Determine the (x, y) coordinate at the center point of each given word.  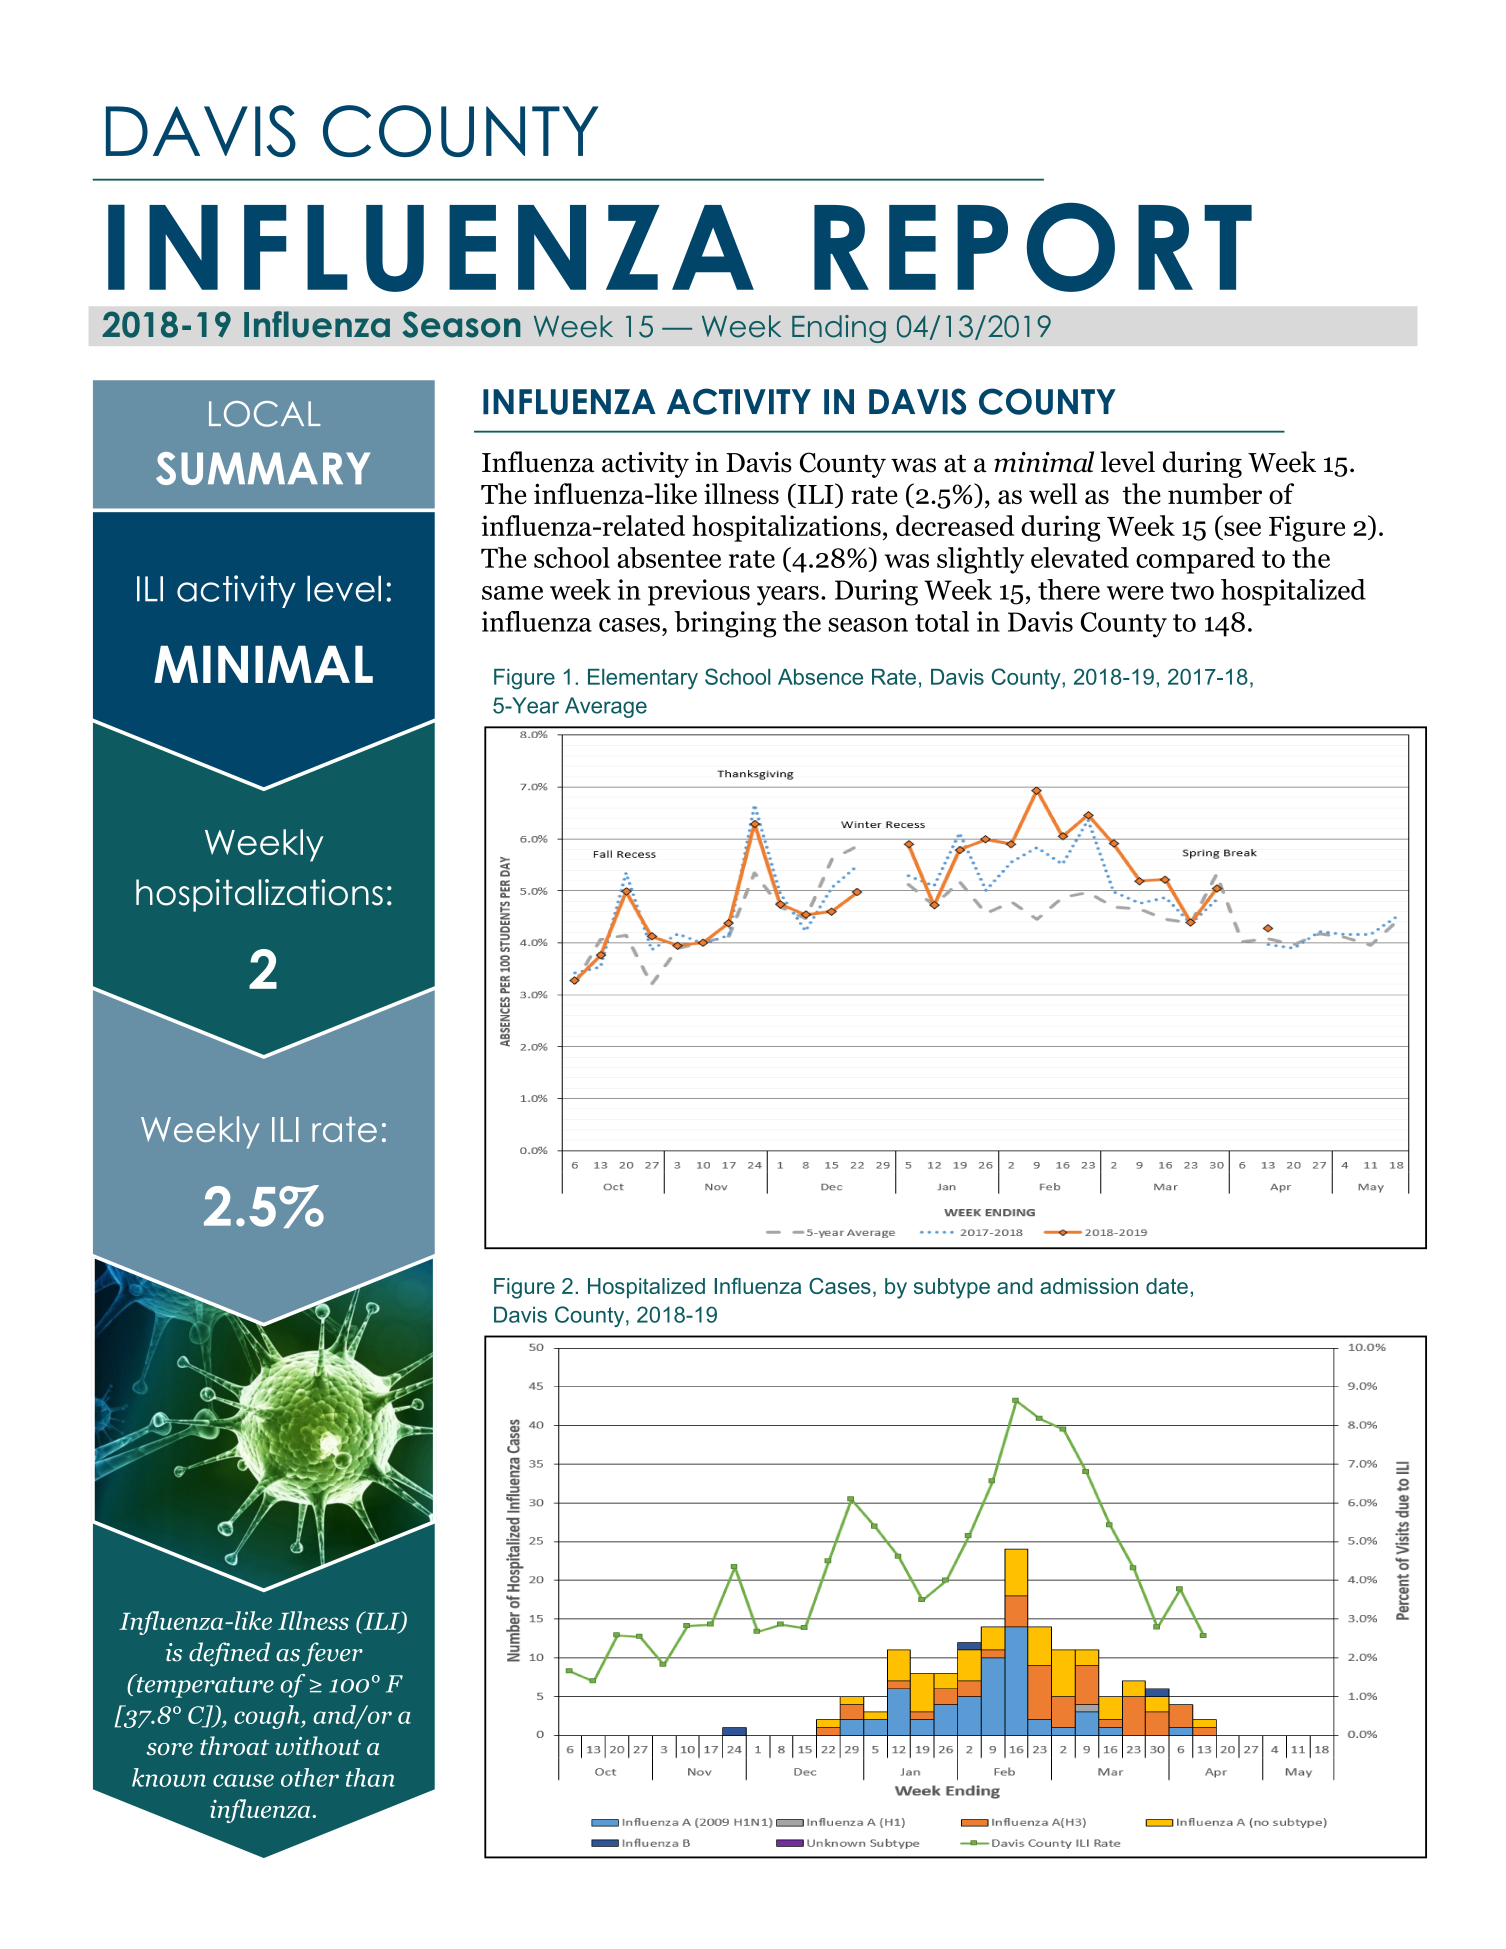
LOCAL (265, 414)
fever (332, 1654)
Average (606, 707)
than (370, 1777)
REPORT (1033, 247)
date (1167, 1286)
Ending (839, 329)
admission (1089, 1286)
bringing (725, 624)
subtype (952, 1288)
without (318, 1746)
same (512, 593)
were (1135, 593)
